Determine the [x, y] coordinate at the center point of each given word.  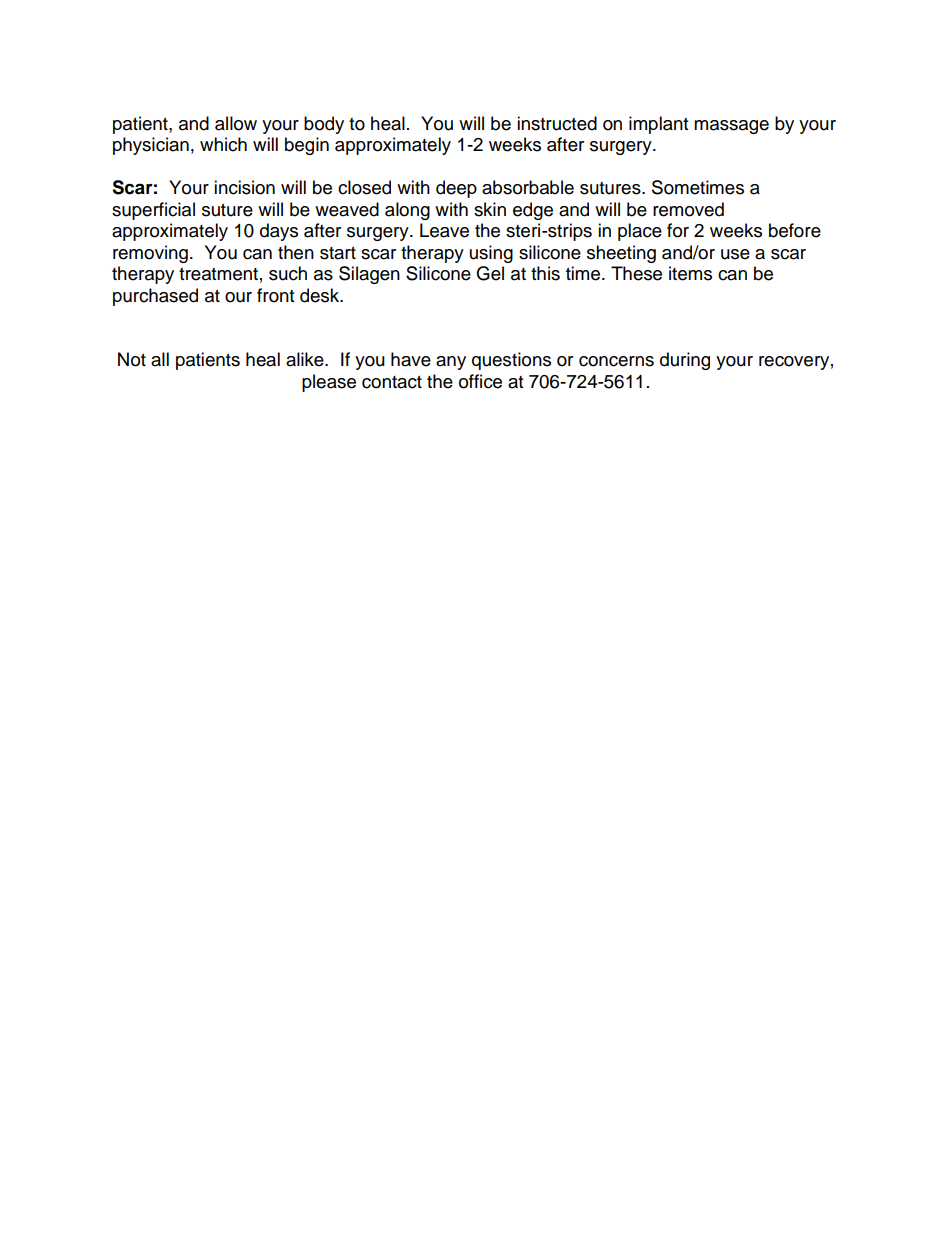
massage [731, 127]
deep [456, 189]
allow [236, 123]
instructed [557, 123]
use [735, 254]
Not [132, 359]
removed [688, 209]
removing [150, 254]
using [491, 254]
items [690, 273]
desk [321, 295]
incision [244, 187]
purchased [155, 297]
